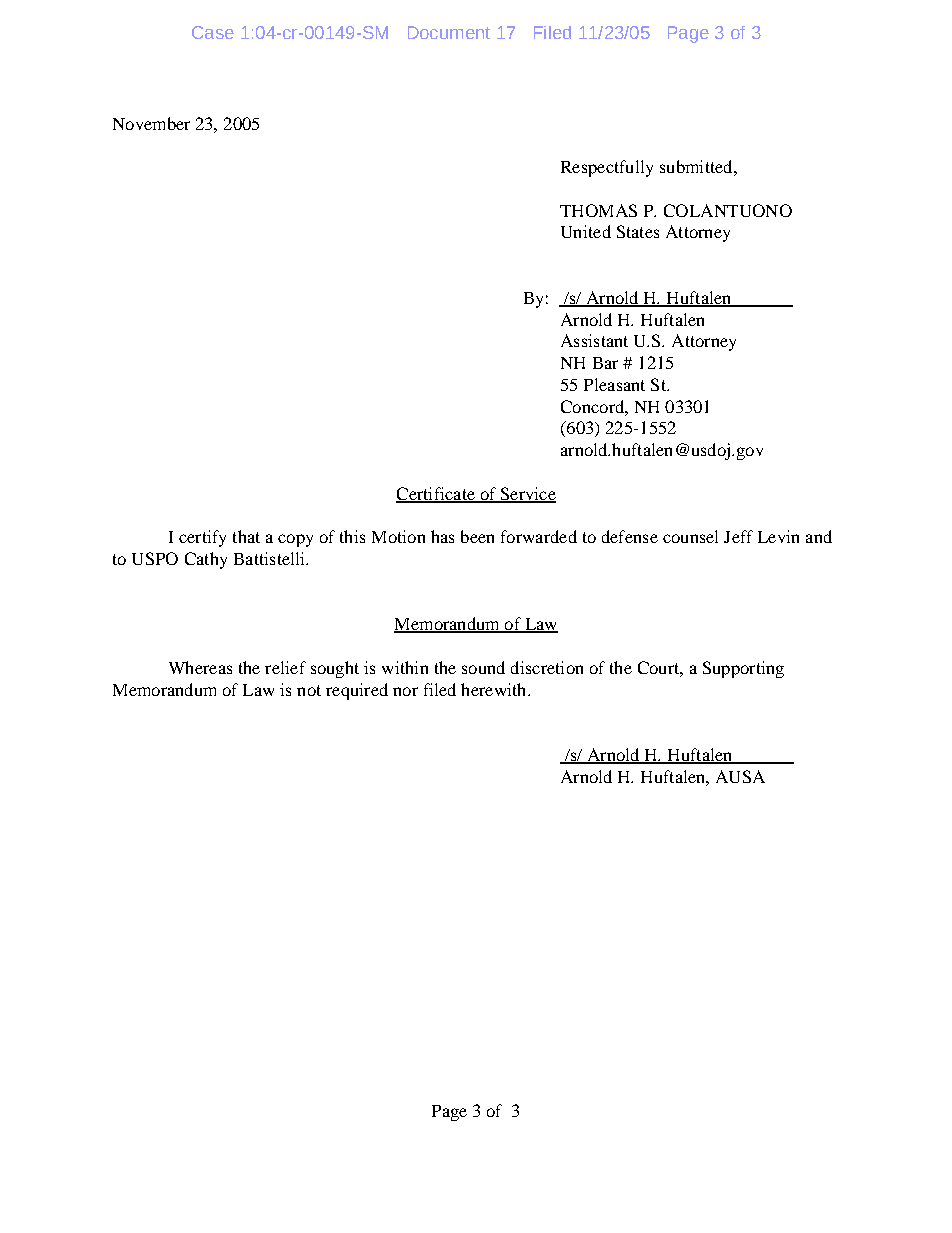  Describe the element at coordinates (213, 32) in the screenshot. I see `Case` at that location.
